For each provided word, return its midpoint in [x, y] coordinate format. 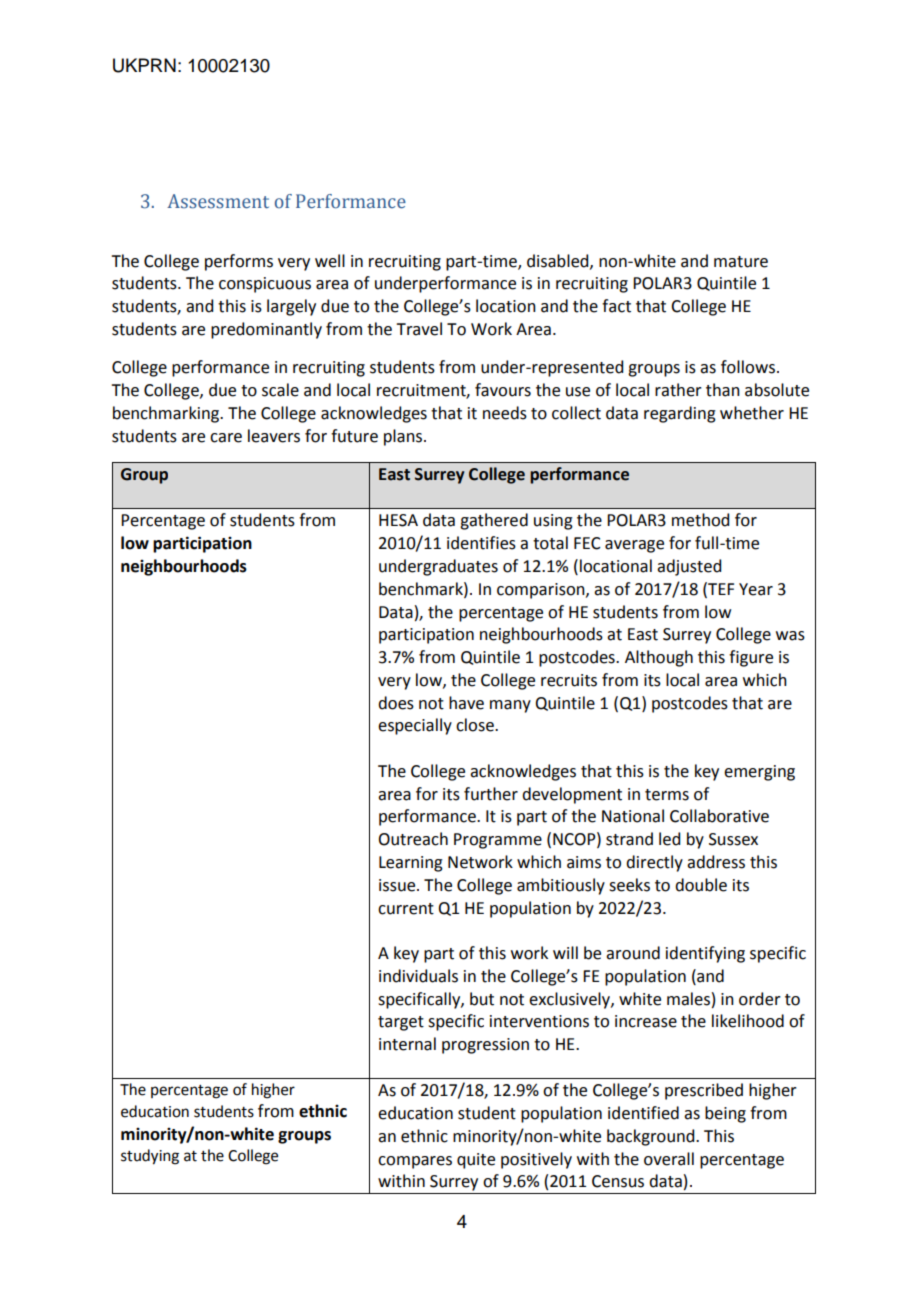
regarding [680, 414]
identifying [705, 954]
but [482, 999]
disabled [559, 261]
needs [505, 413]
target [401, 1023]
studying [150, 1157]
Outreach [413, 839]
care [226, 438]
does [396, 703]
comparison [542, 591]
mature [741, 262]
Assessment [218, 201]
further [491, 794]
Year [756, 589]
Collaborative [719, 816]
